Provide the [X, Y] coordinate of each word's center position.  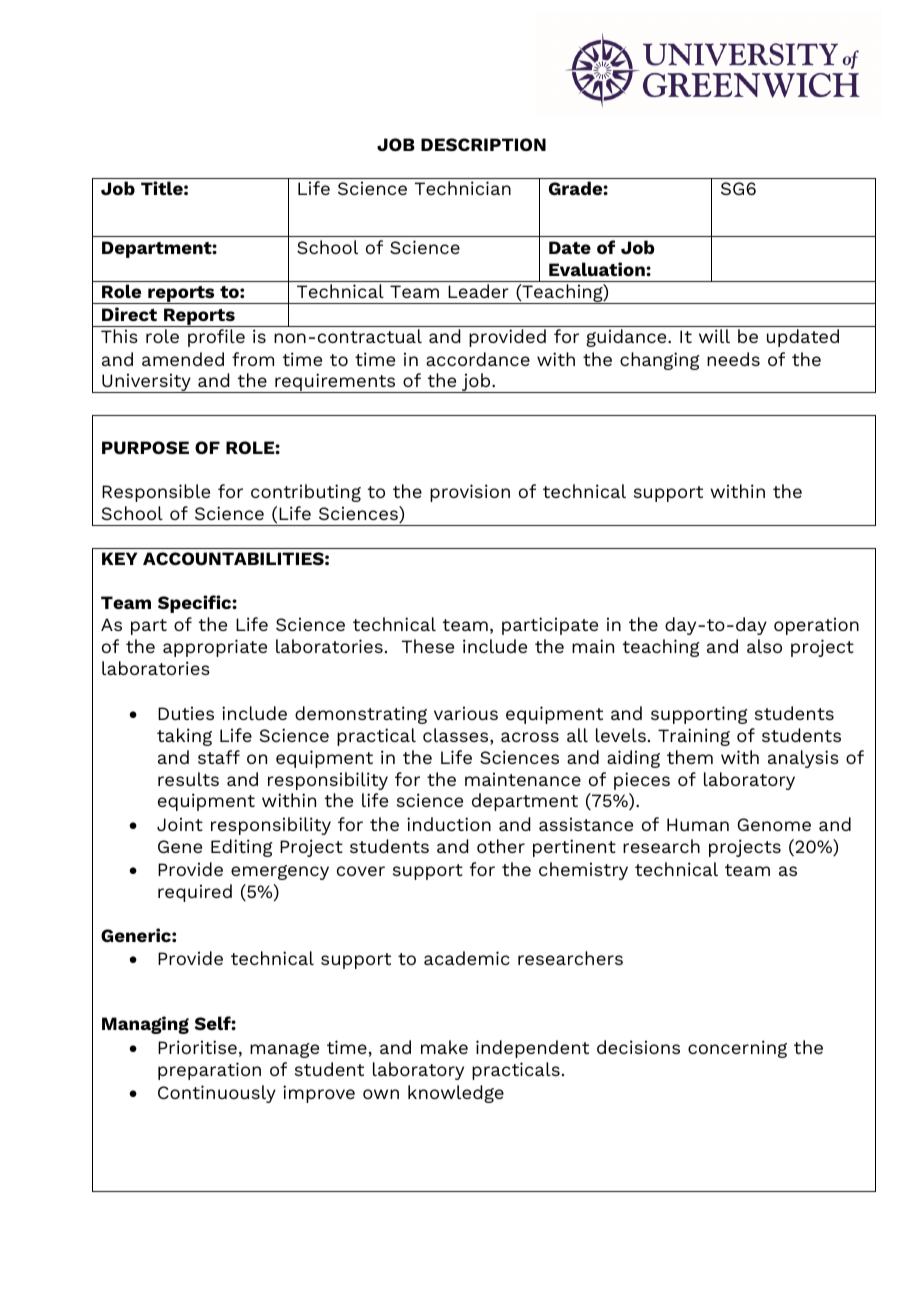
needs [733, 359]
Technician [463, 188]
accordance [478, 359]
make [444, 1047]
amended [183, 359]
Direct [129, 314]
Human [698, 824]
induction [449, 824]
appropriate [215, 648]
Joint [180, 824]
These [428, 646]
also [764, 646]
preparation [209, 1071]
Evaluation [598, 269]
